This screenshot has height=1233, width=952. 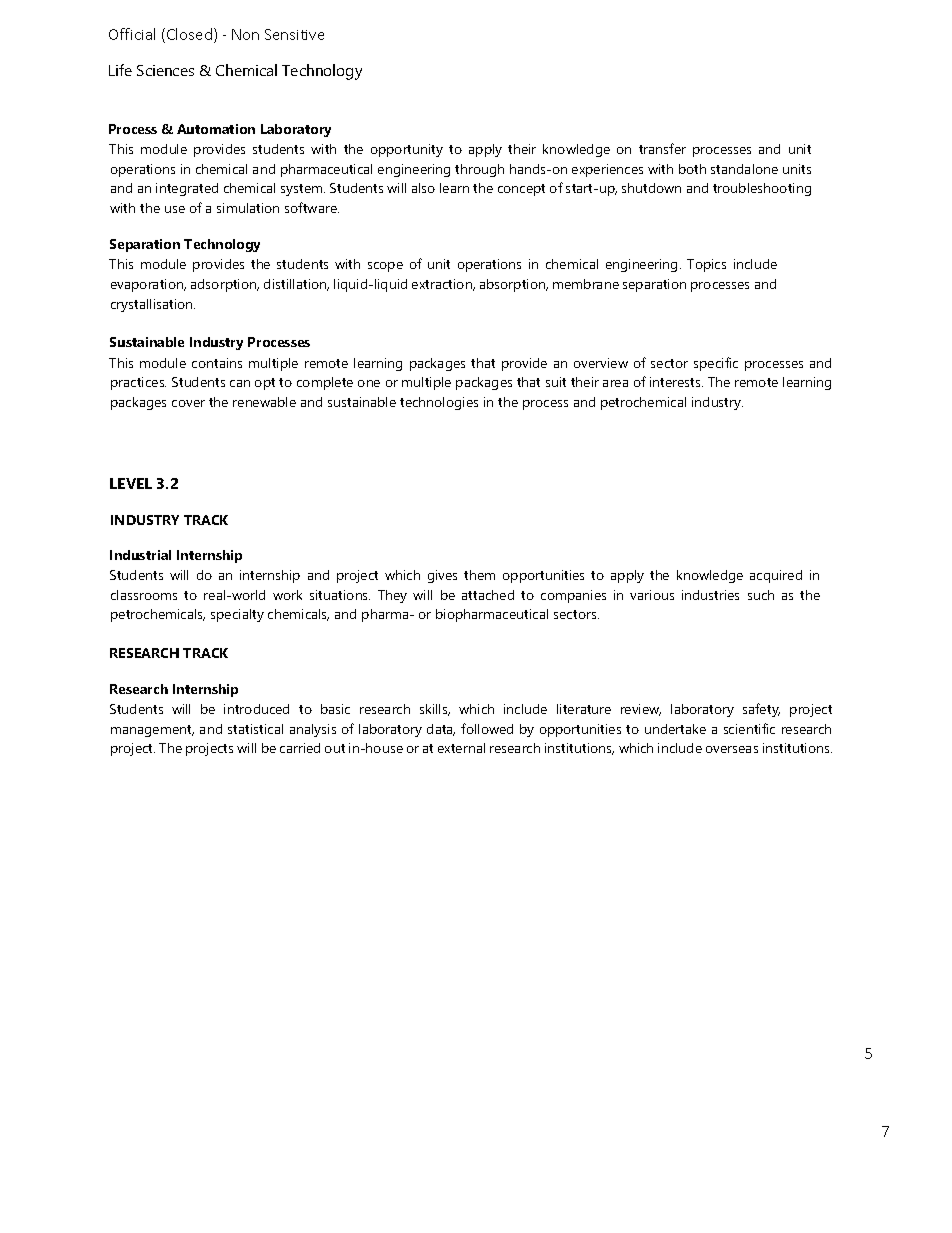 What do you see at coordinates (776, 576) in the screenshot?
I see `acquired` at bounding box center [776, 576].
